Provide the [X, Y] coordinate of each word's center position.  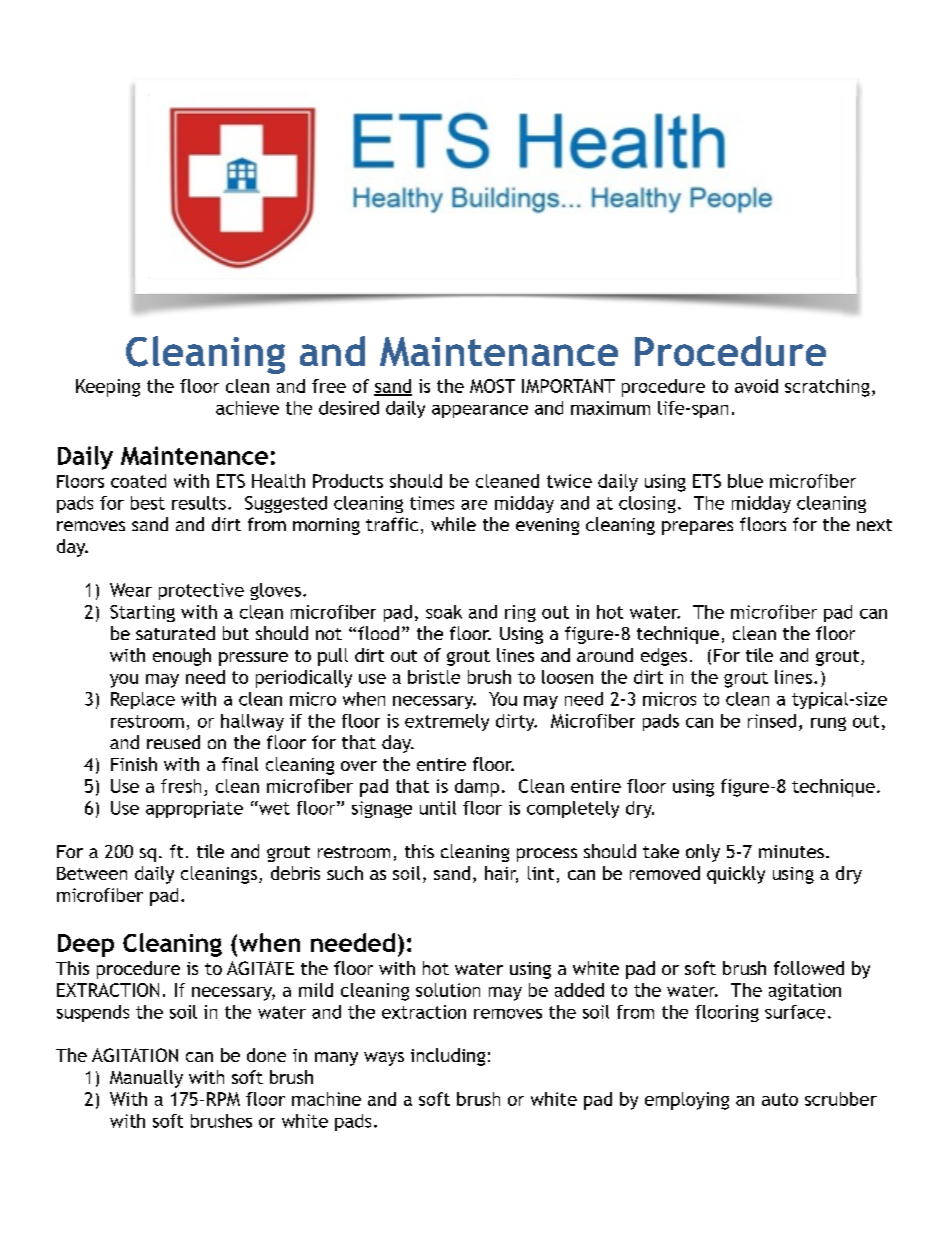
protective [201, 591]
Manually [146, 1079]
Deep [86, 945]
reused [173, 742]
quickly [736, 875]
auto [780, 1099]
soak [444, 612]
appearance [480, 411]
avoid [756, 386]
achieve [247, 408]
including [448, 1057]
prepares [697, 528]
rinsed [772, 721]
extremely [447, 722]
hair [501, 874]
